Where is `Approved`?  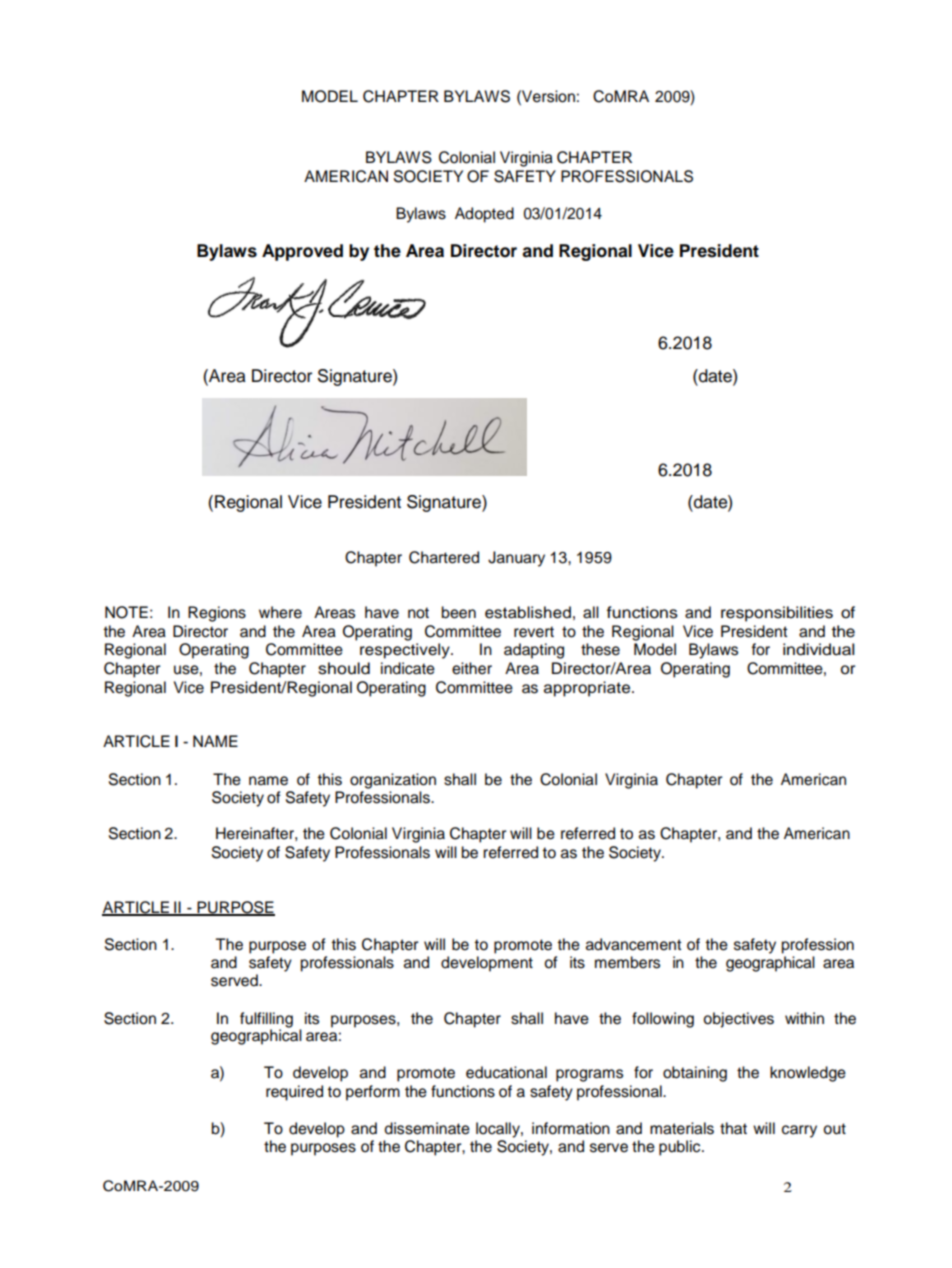
Approved is located at coordinates (302, 252).
